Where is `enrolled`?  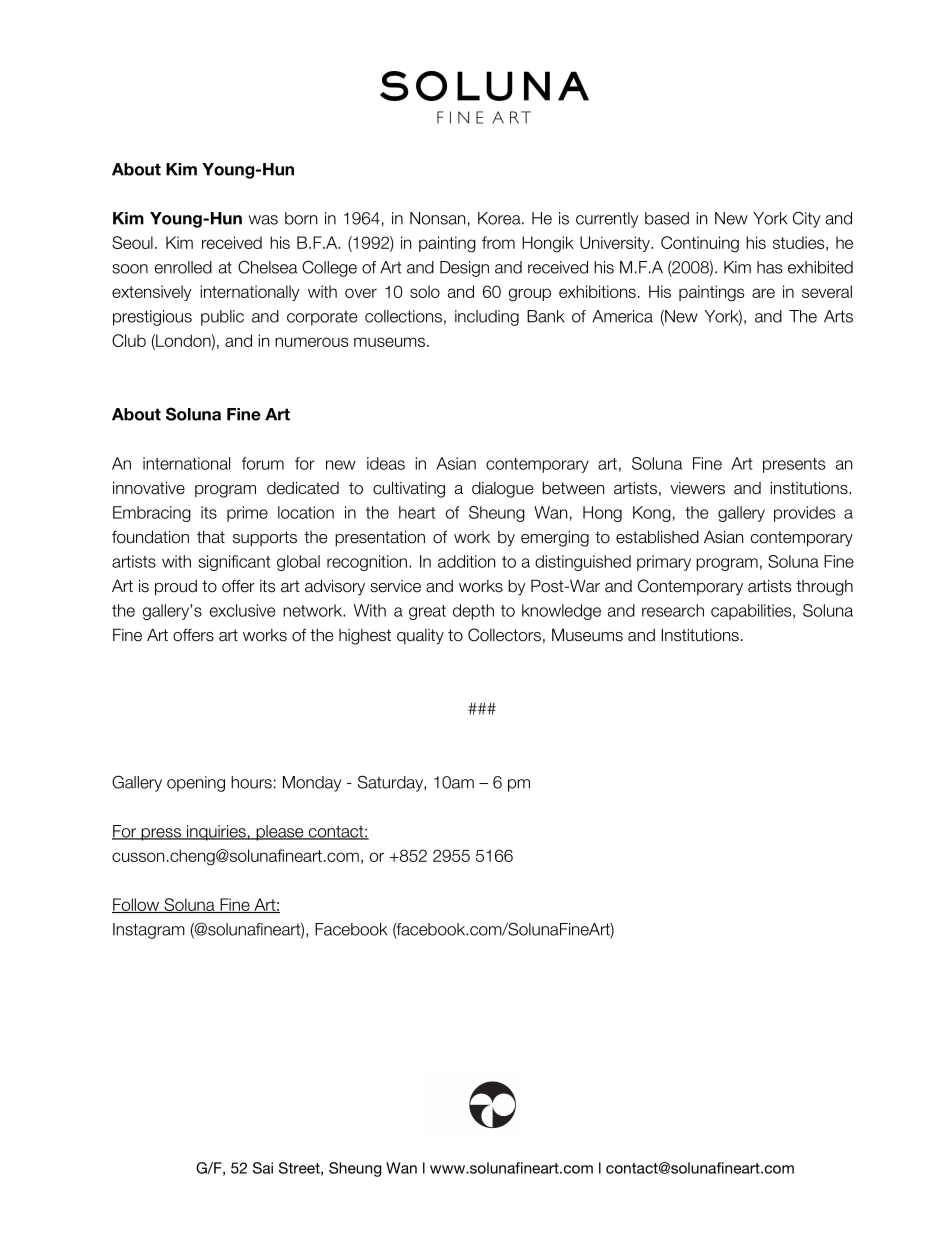
enrolled is located at coordinates (183, 267).
